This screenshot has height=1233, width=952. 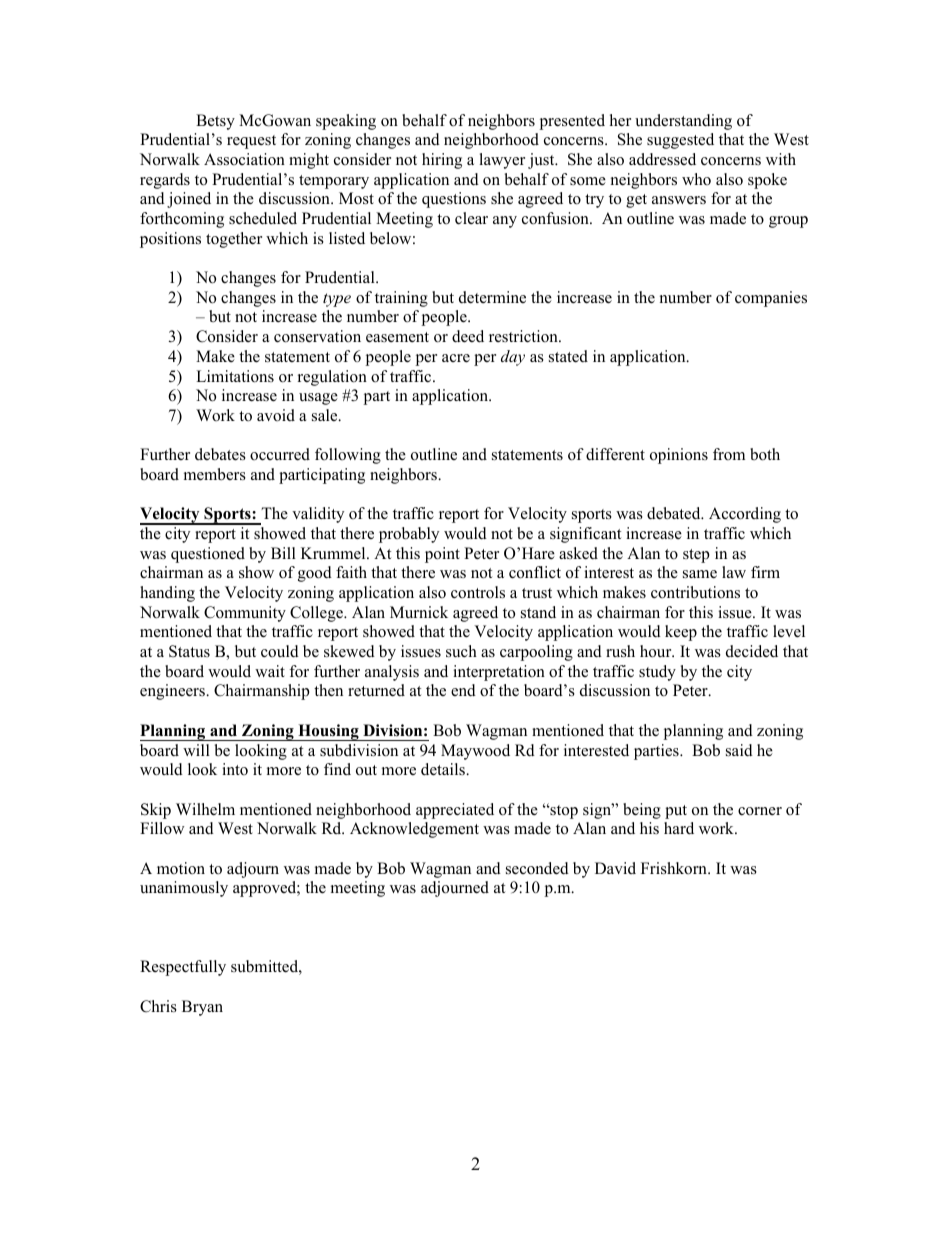 What do you see at coordinates (537, 868) in the screenshot?
I see `seconded` at bounding box center [537, 868].
